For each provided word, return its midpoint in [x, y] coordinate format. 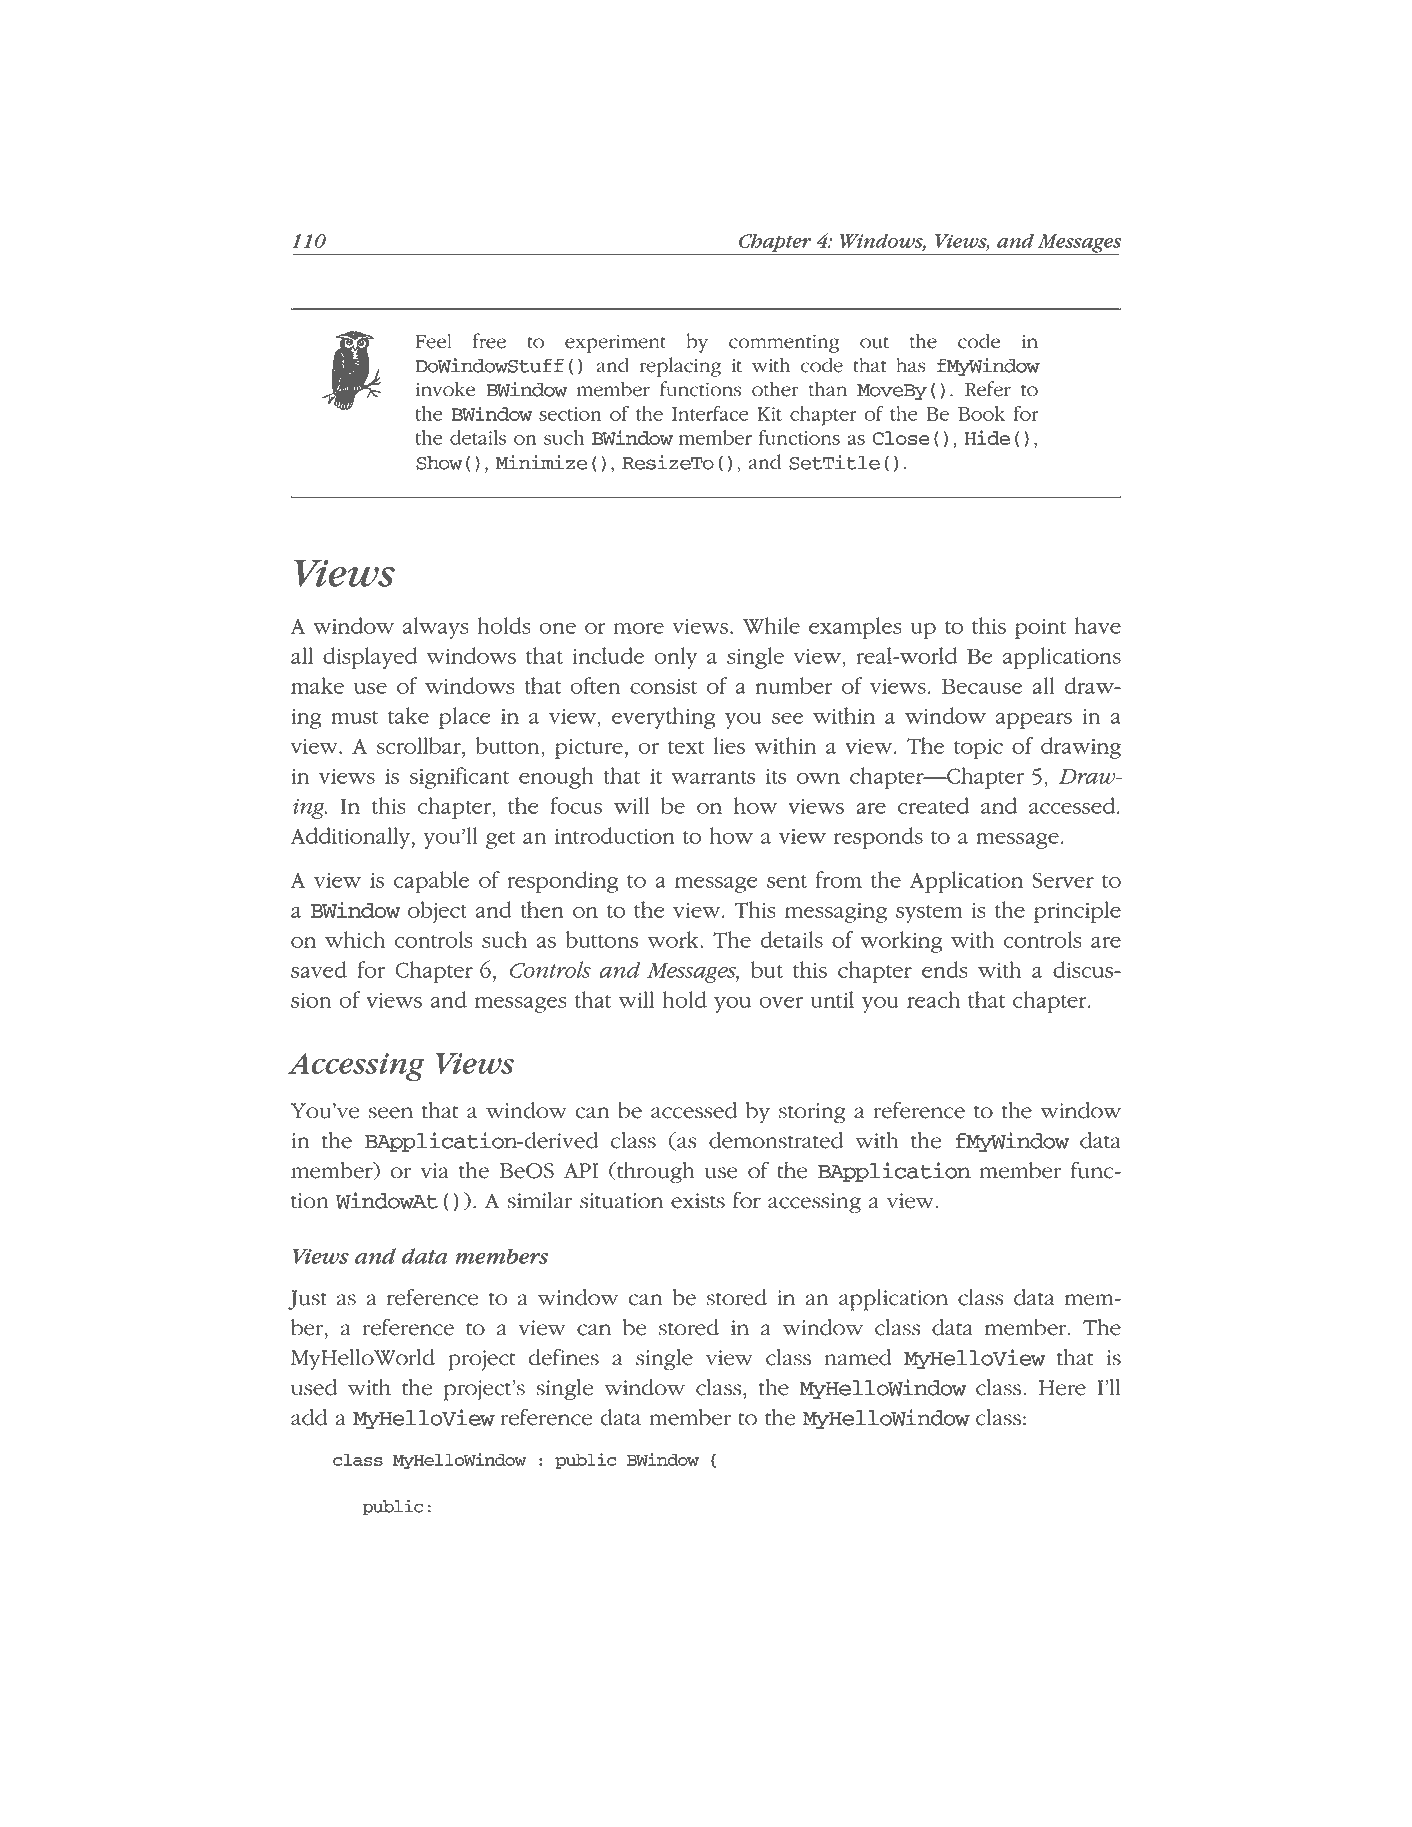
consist [663, 686]
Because [982, 686]
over [781, 1002]
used [314, 1387]
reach [933, 999]
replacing [680, 367]
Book [981, 413]
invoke [445, 389]
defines [564, 1357]
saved [319, 969]
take [408, 715]
